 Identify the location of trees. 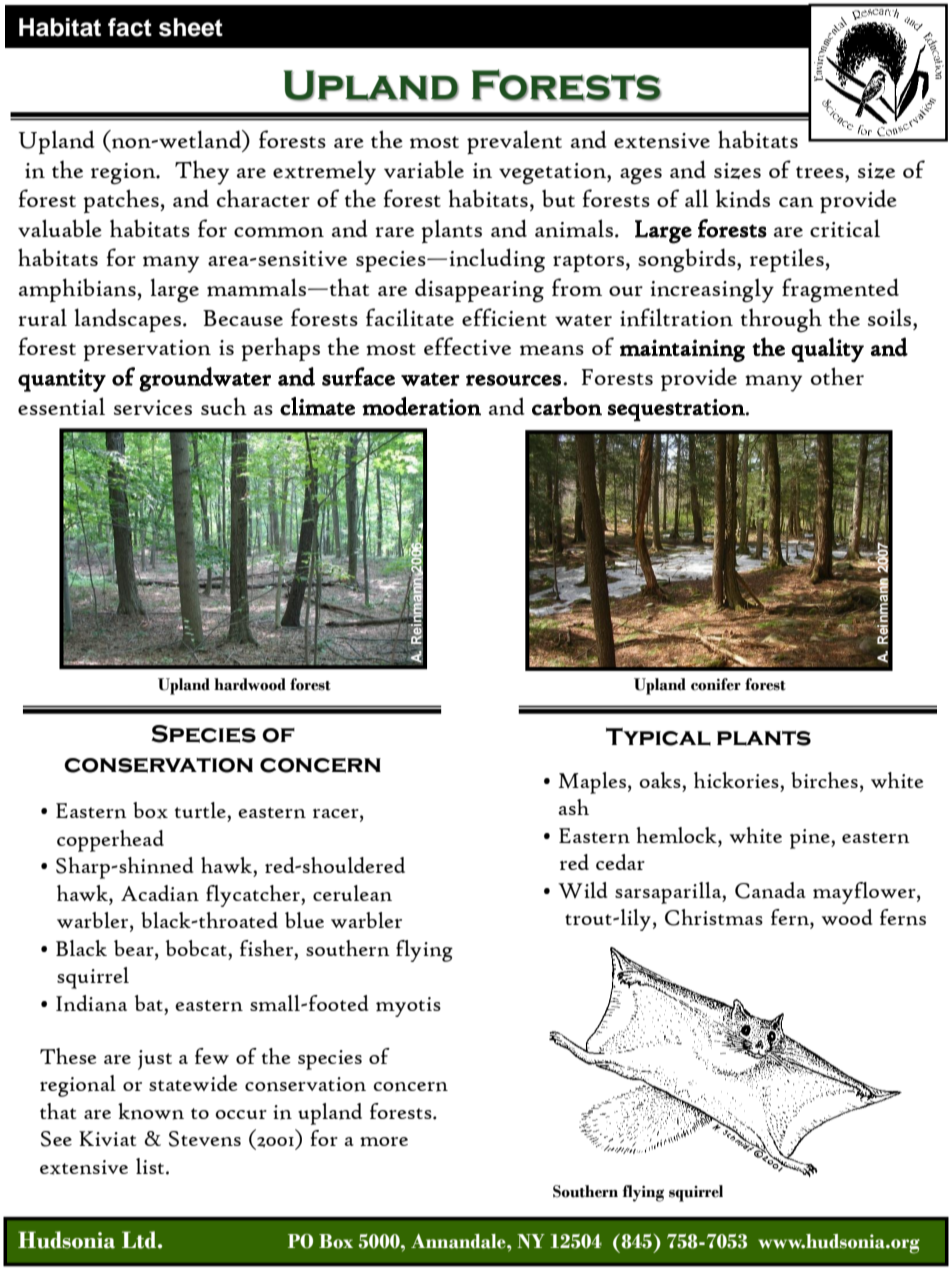
(821, 172).
